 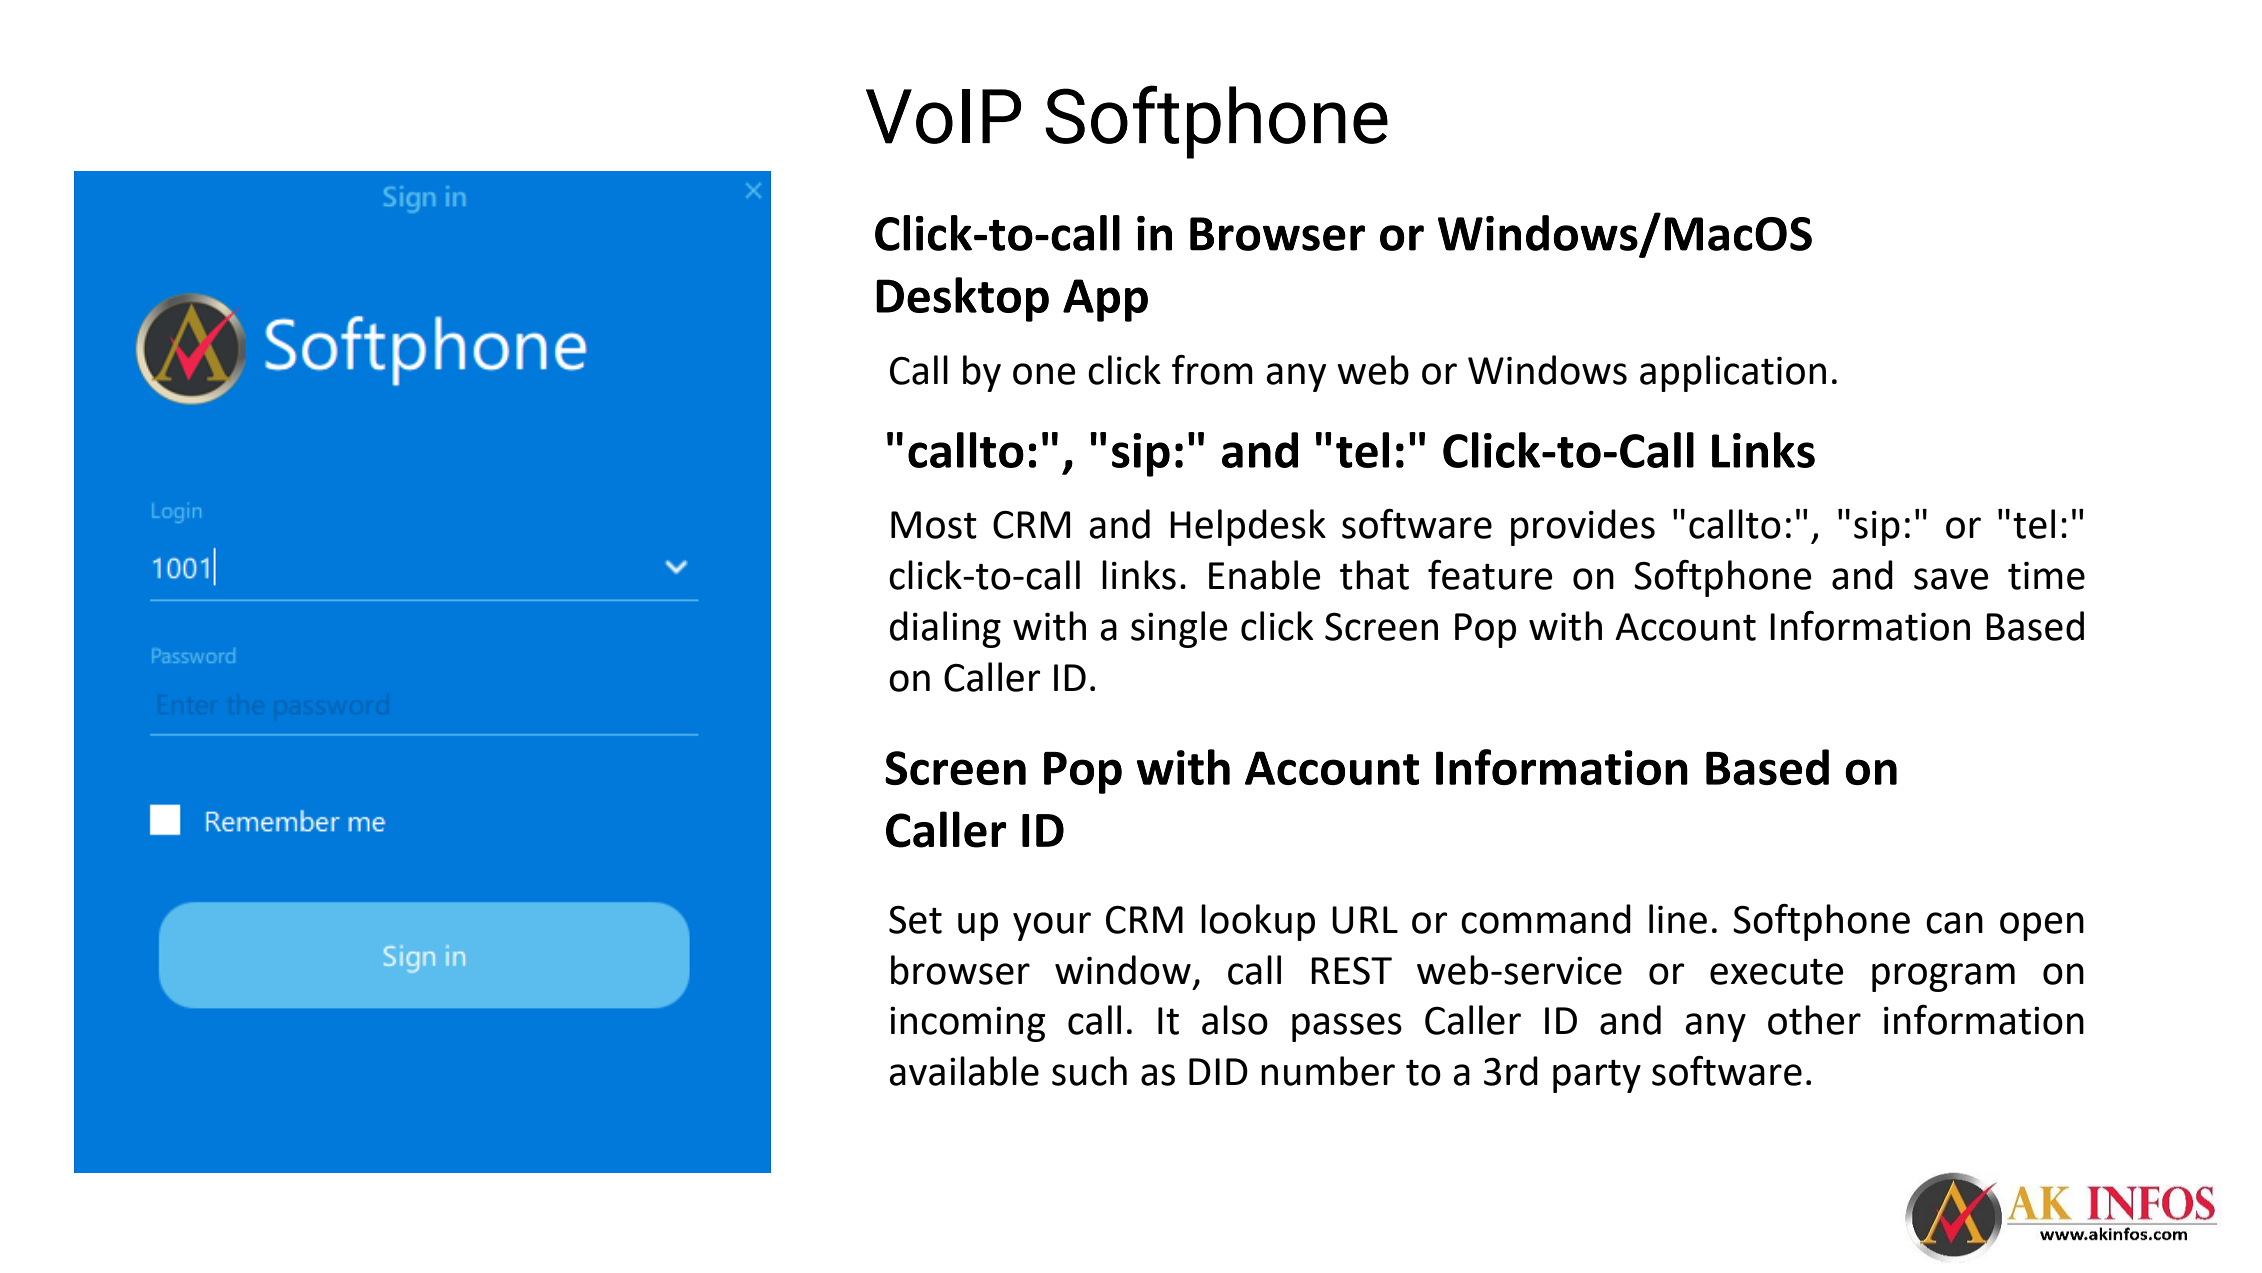 I want to click on your, so click(x=1052, y=926).
